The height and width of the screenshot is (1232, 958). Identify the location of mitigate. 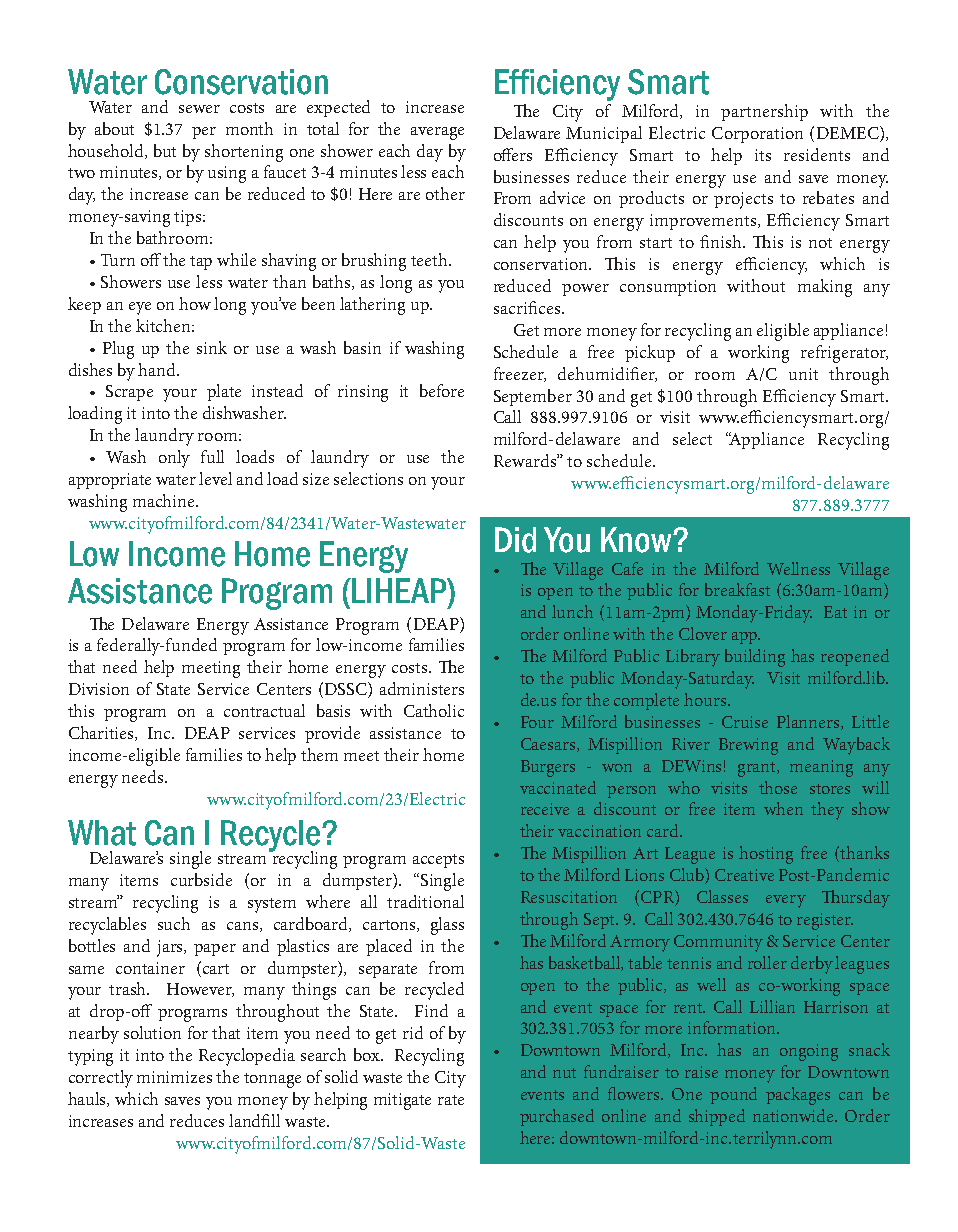
(402, 1101).
